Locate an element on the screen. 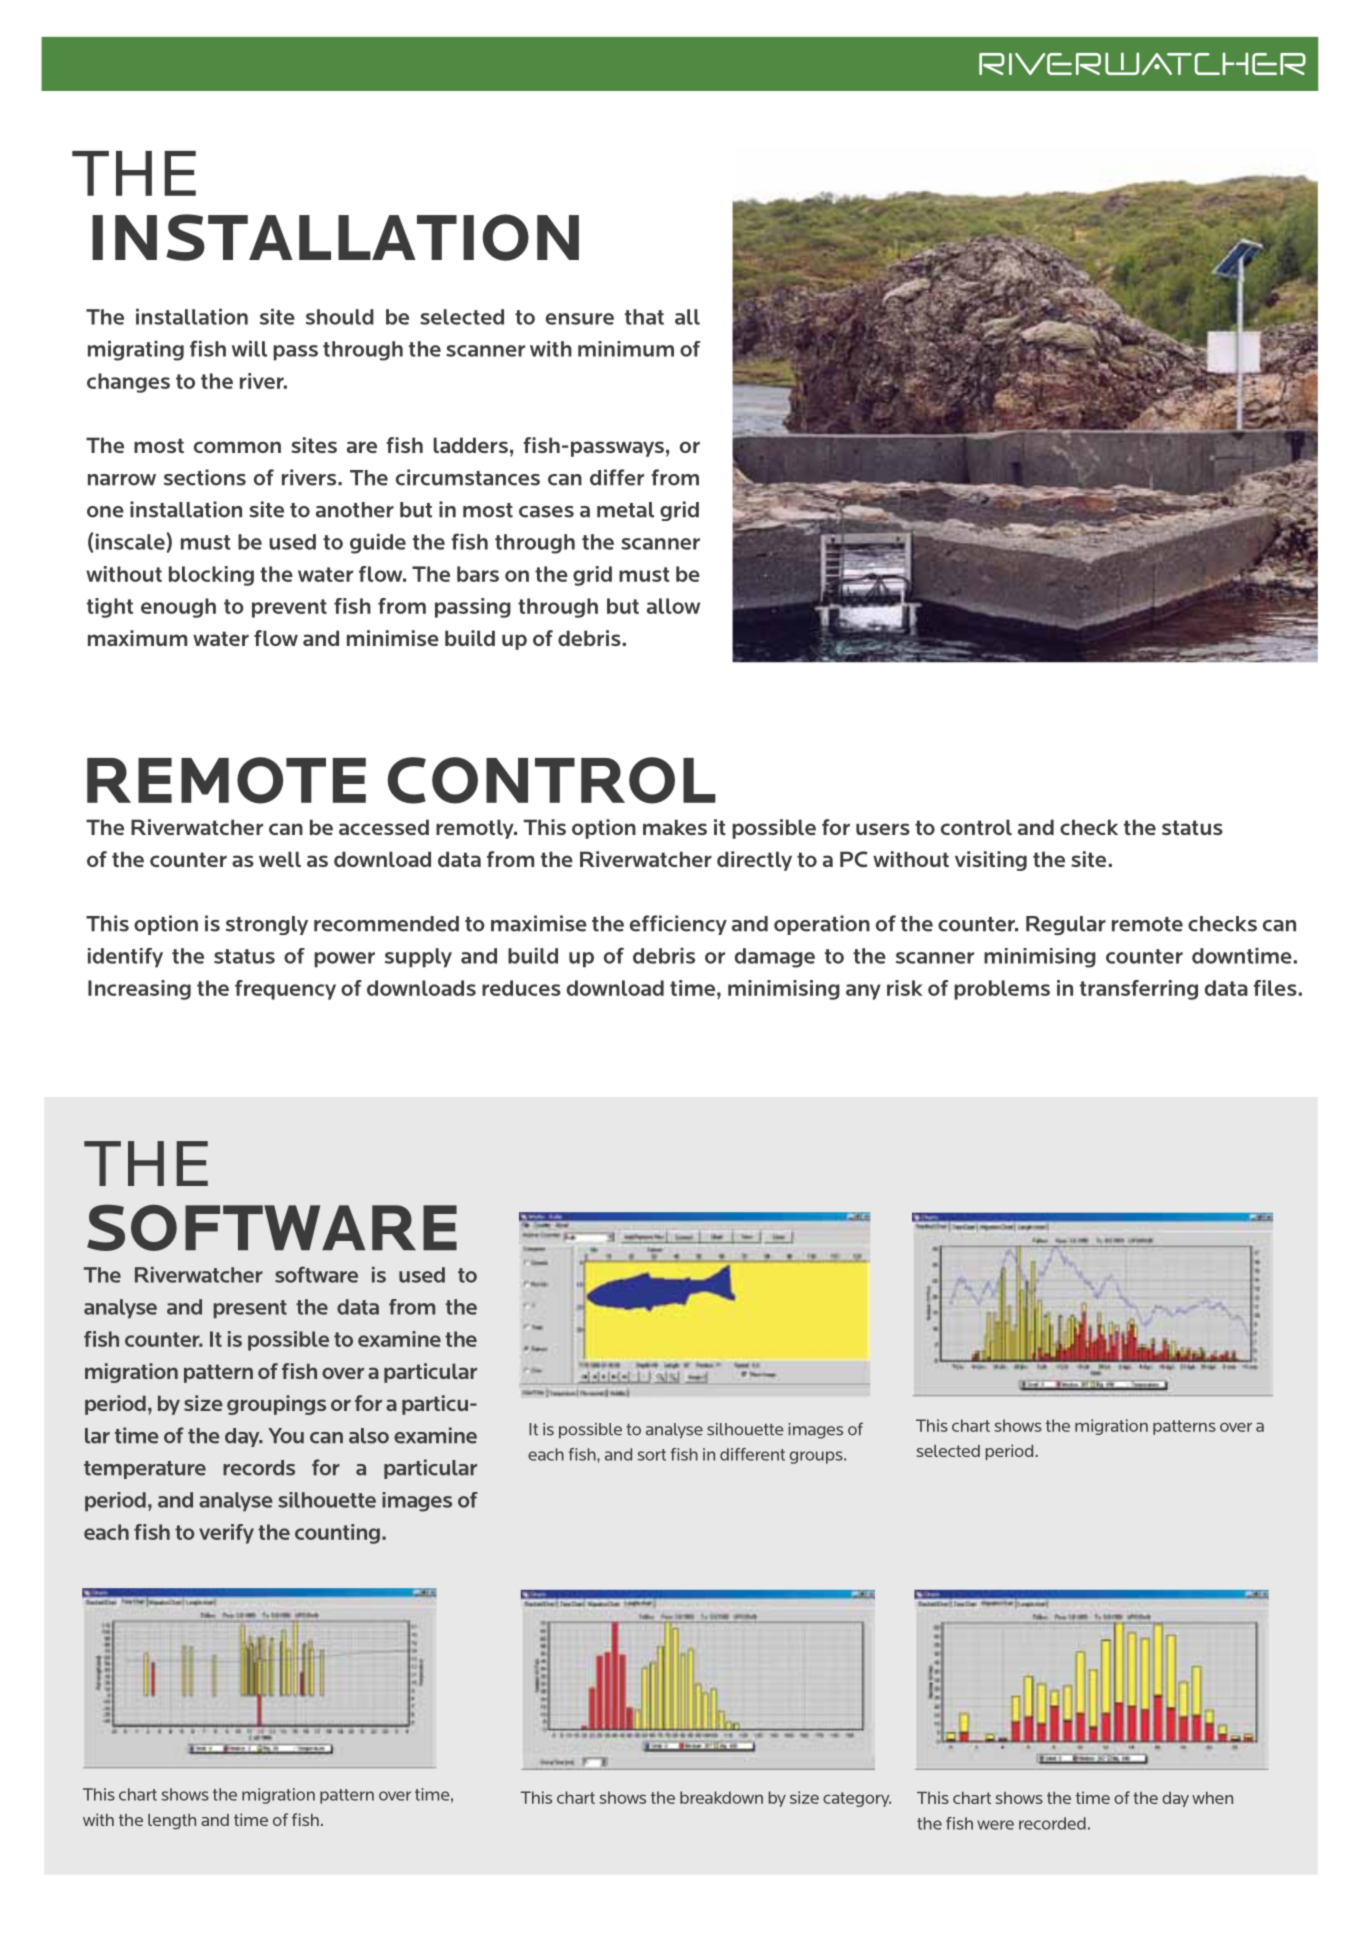 The width and height of the screenshot is (1367, 1934). length is located at coordinates (172, 1821).
